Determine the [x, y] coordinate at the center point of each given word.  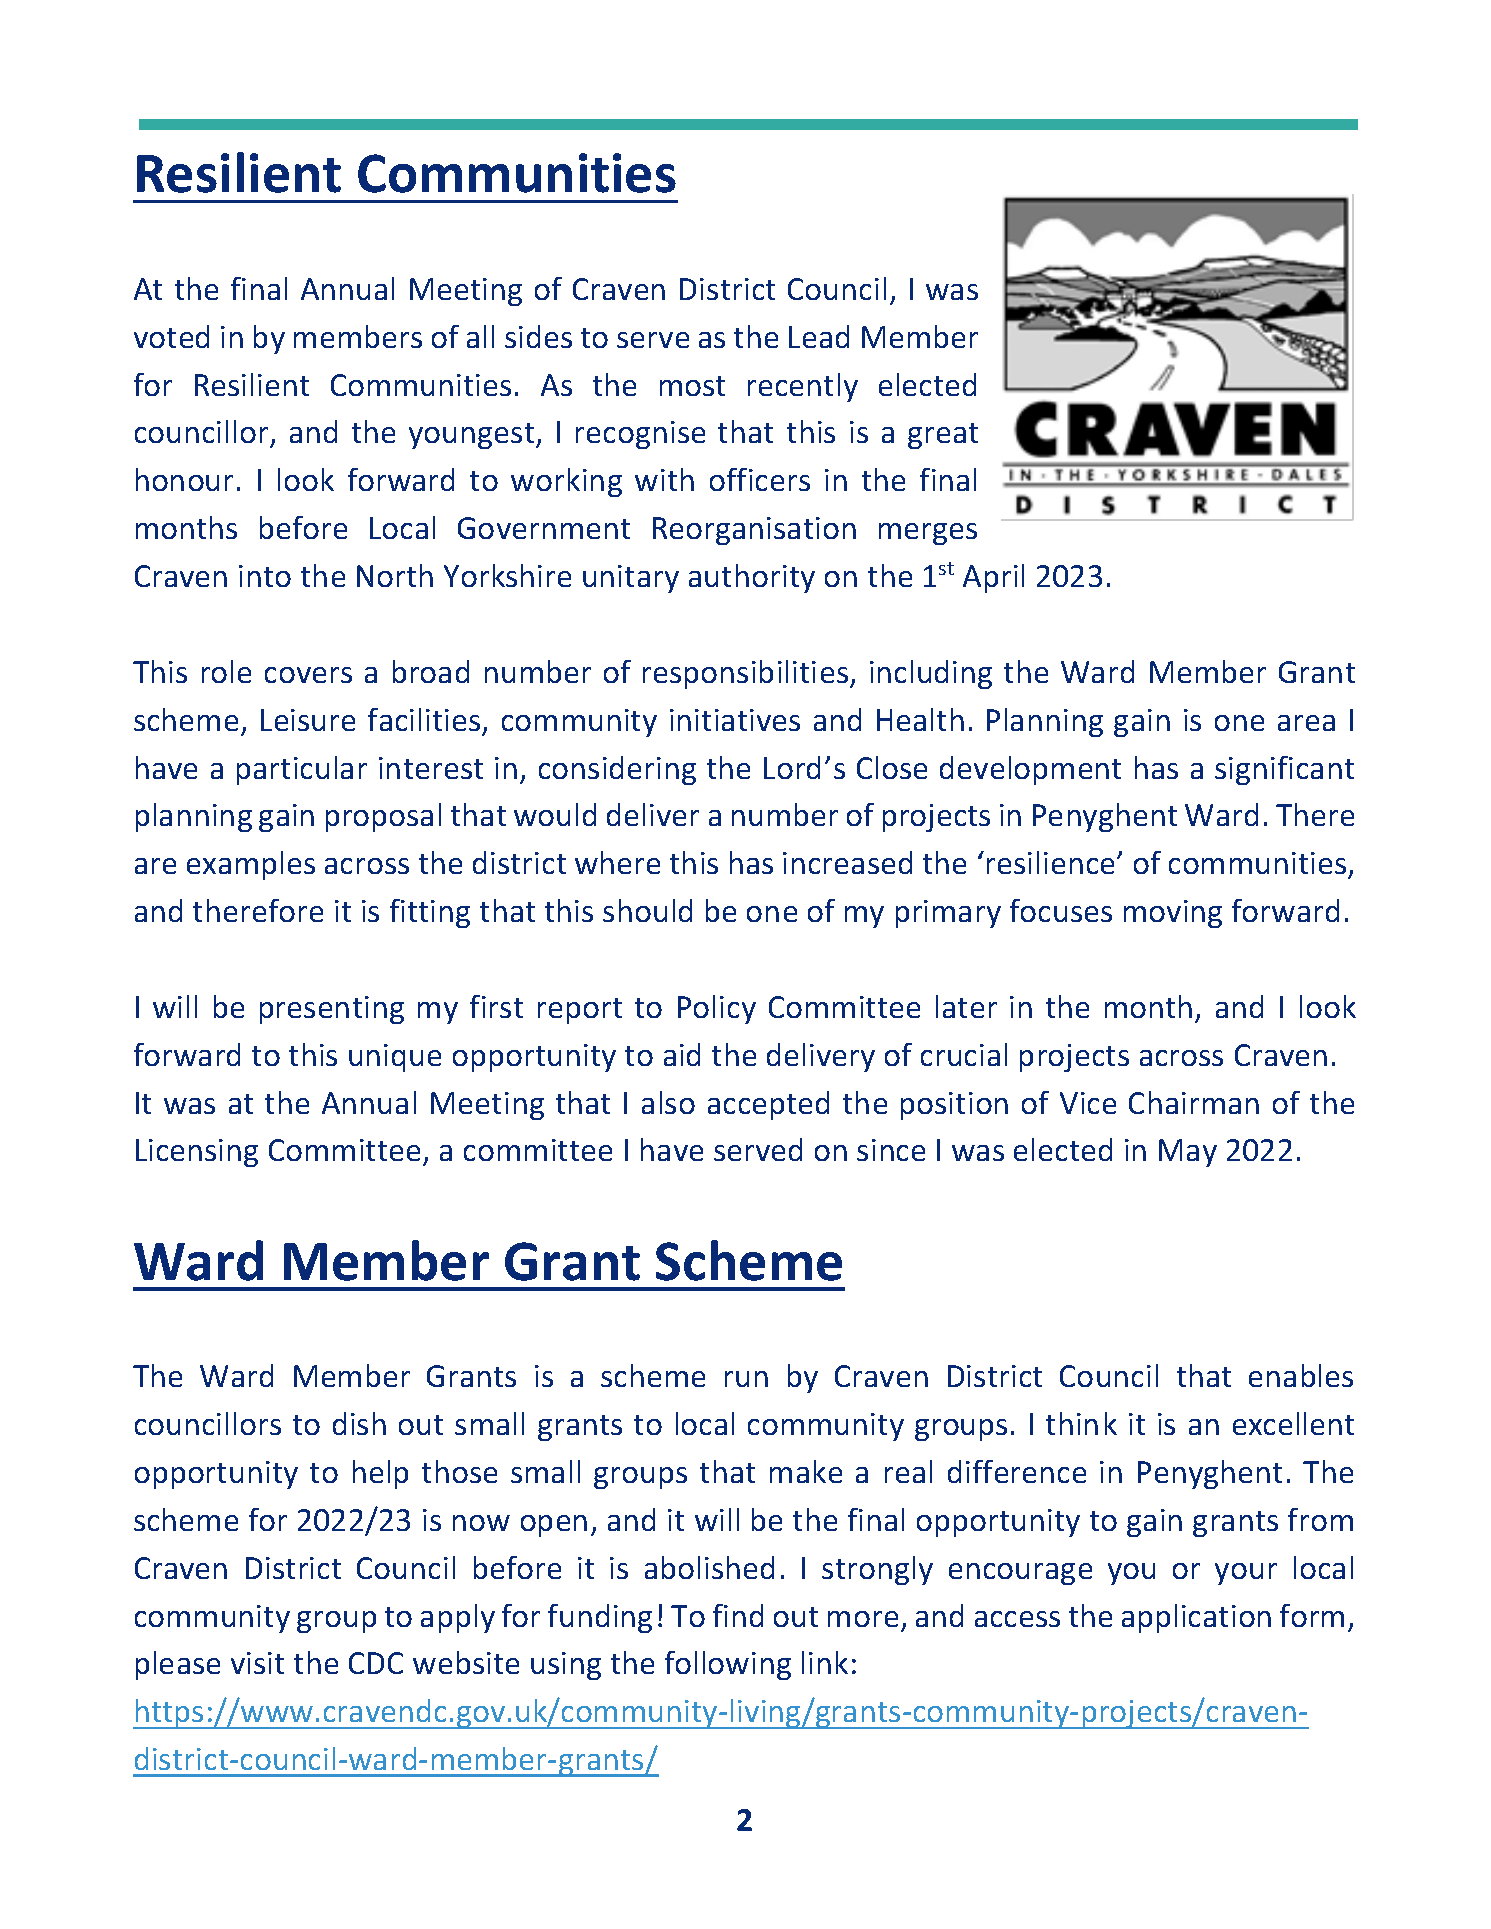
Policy [717, 1009]
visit [257, 1663]
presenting [332, 1010]
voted [171, 336]
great [943, 436]
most [692, 386]
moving [1173, 914]
